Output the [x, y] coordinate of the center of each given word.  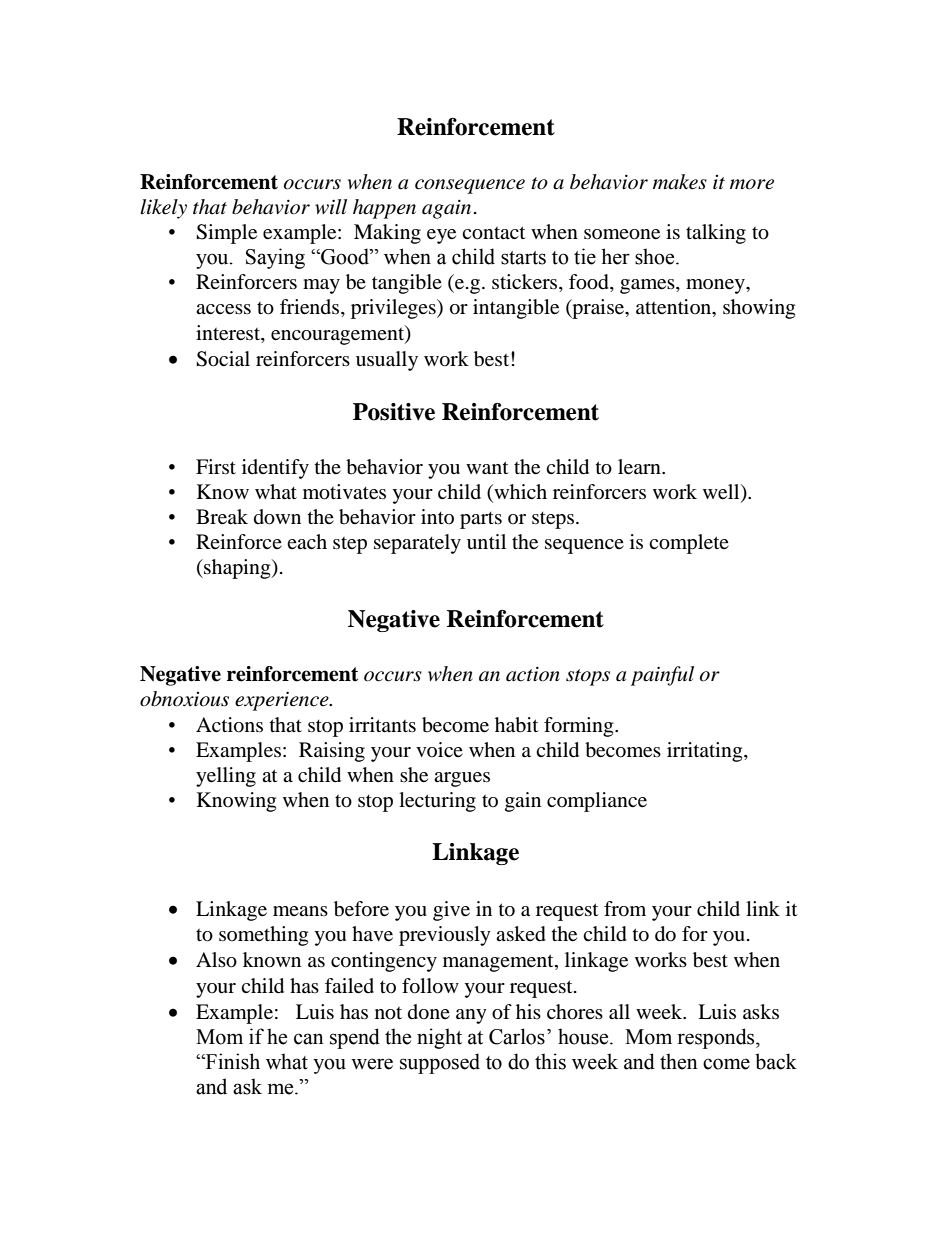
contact [493, 233]
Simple [226, 234]
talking [716, 234]
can [309, 1039]
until [486, 541]
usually [387, 361]
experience [283, 701]
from [625, 909]
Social [223, 359]
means [300, 911]
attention [675, 308]
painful [662, 676]
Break [222, 517]
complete [689, 544]
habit [516, 725]
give [451, 911]
